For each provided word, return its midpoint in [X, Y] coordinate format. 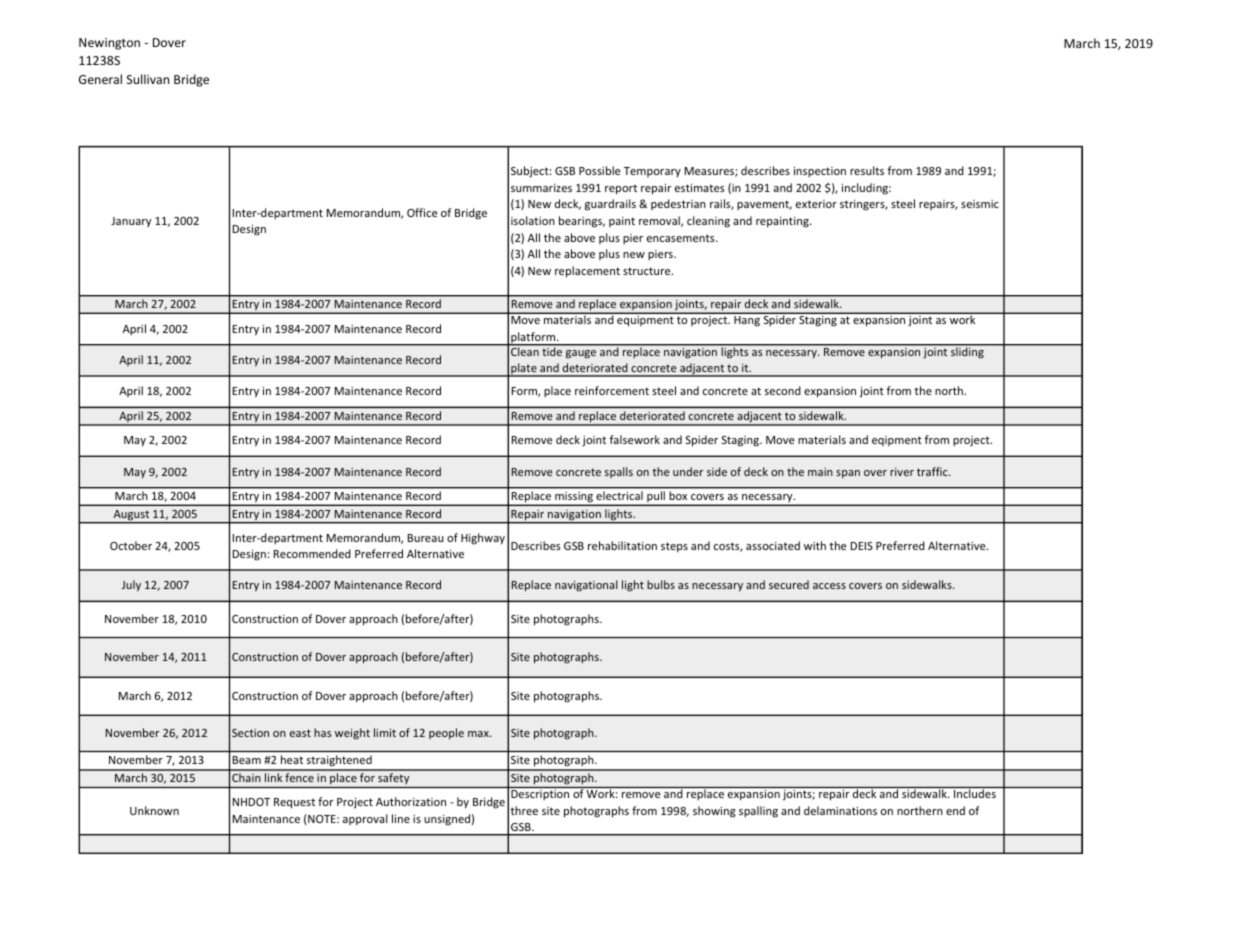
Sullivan [148, 79]
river [902, 472]
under [688, 471]
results [867, 170]
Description [540, 795]
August [131, 516]
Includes [975, 793]
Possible [599, 170]
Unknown [154, 810]
